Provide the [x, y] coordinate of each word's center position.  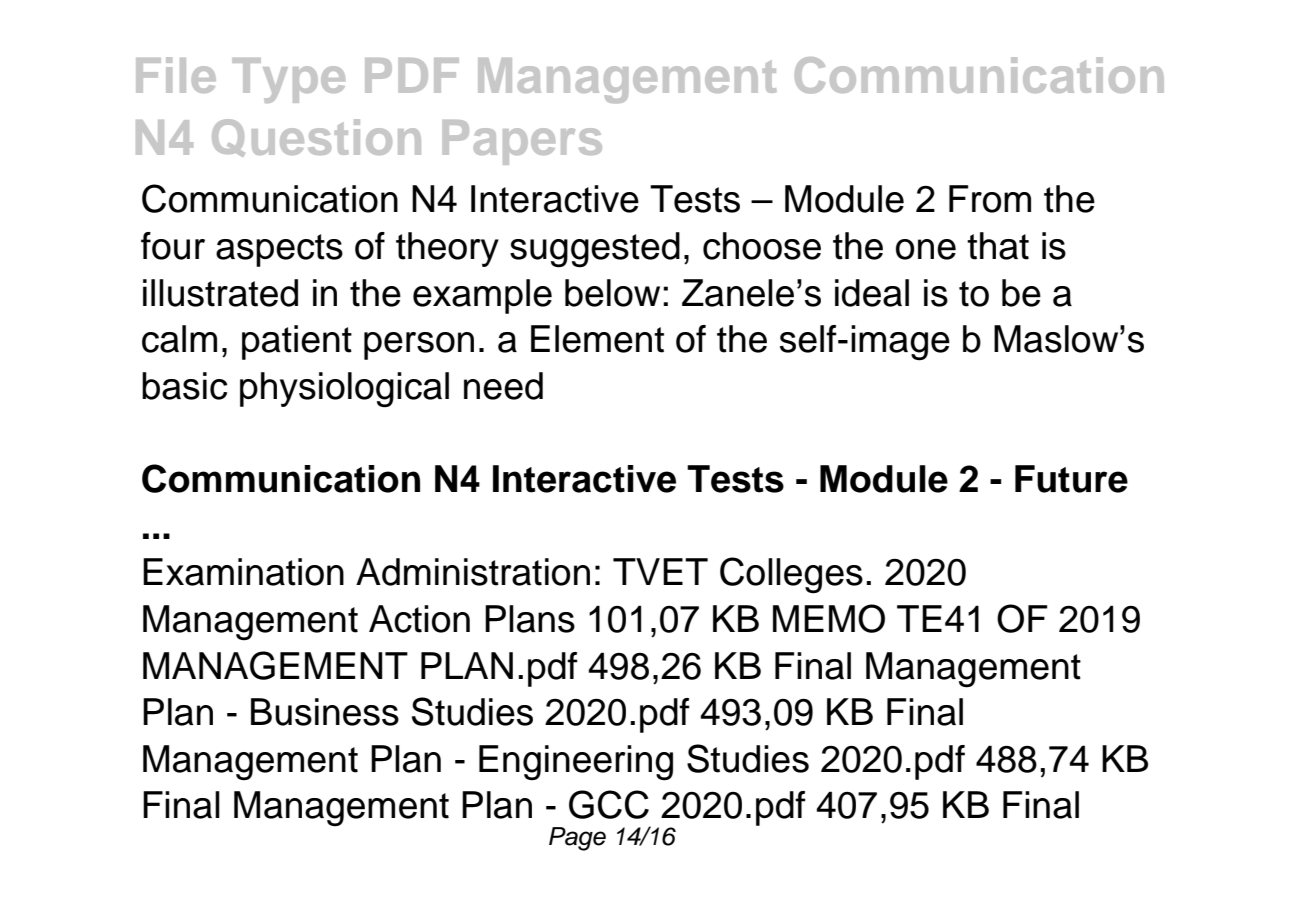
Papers [522, 142]
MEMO [829, 618]
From [990, 199]
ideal [872, 293]
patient [297, 342]
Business [325, 712]
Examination [243, 572]
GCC [609, 804]
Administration [473, 572]
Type [288, 80]
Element [597, 339]
